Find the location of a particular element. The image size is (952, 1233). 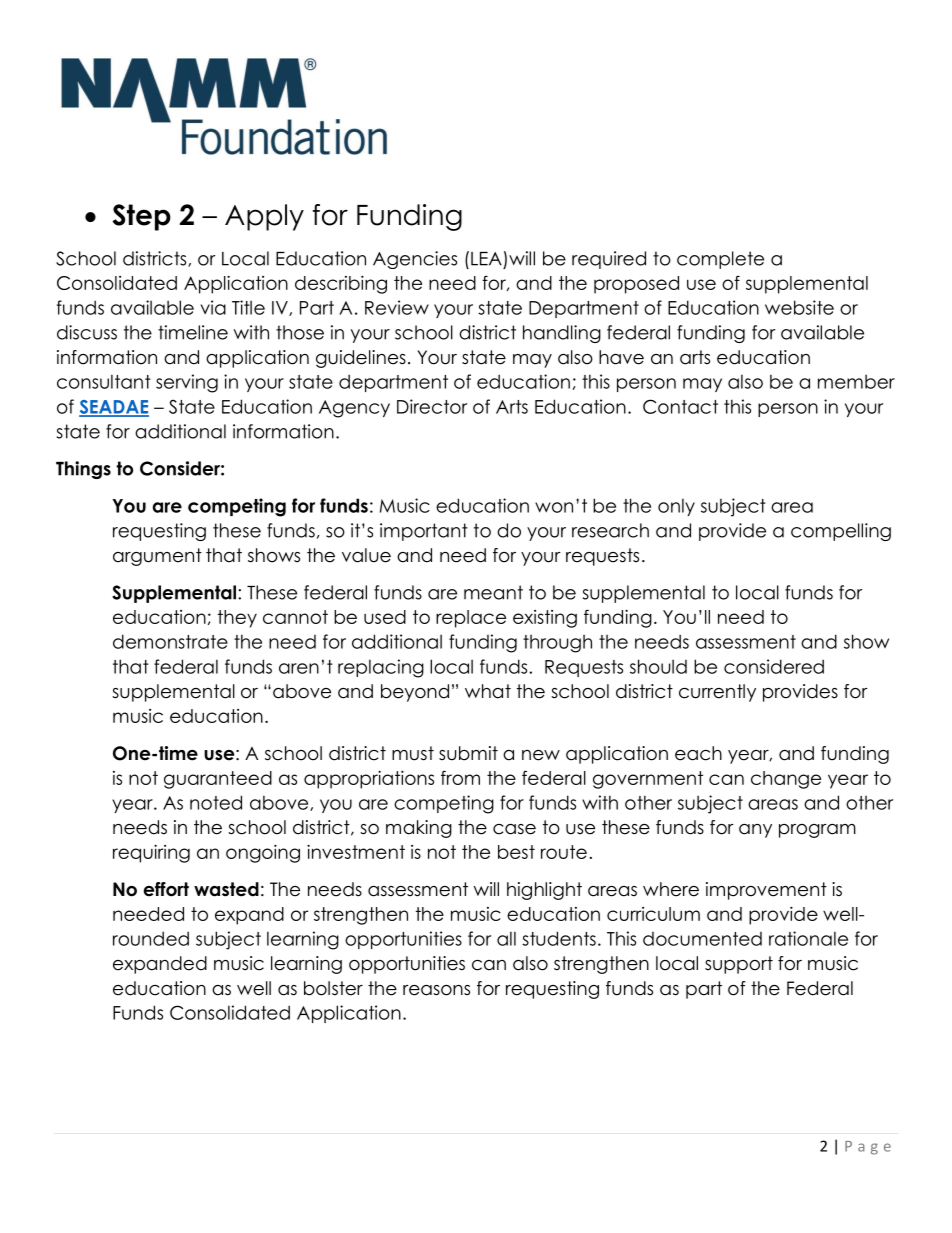

reasons is located at coordinates (436, 990).
